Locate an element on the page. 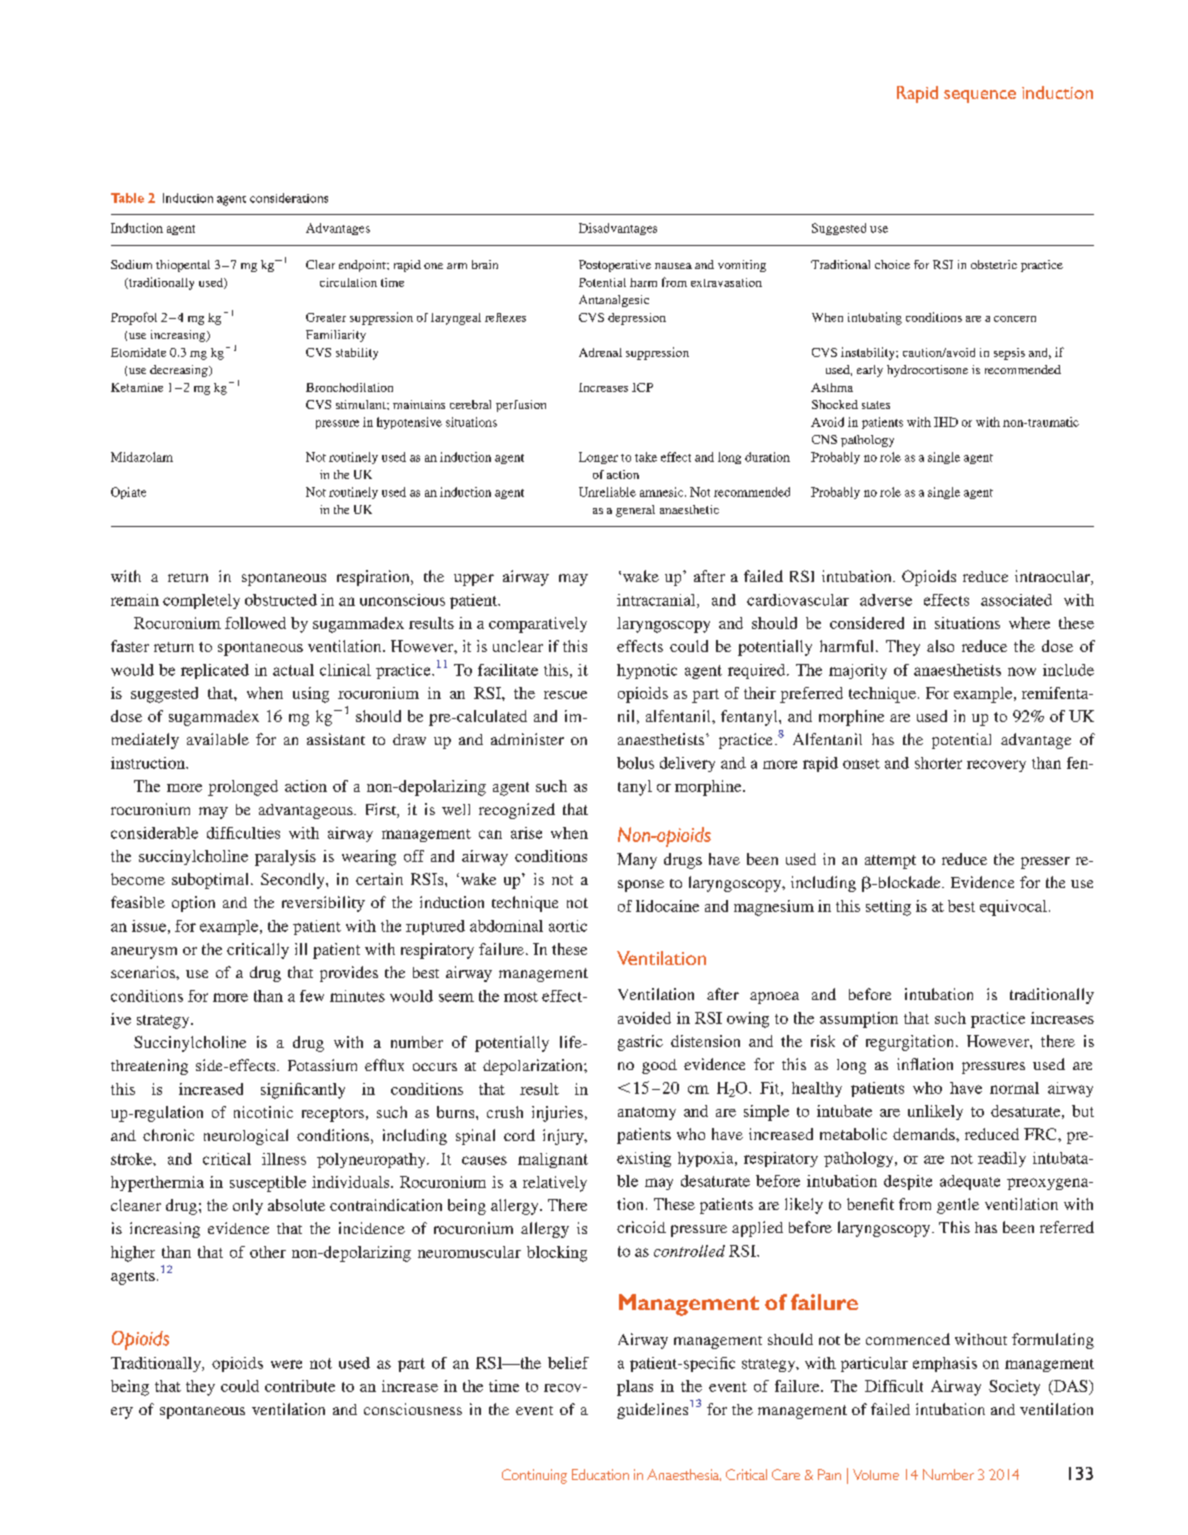  decreasing is located at coordinates (180, 371).
